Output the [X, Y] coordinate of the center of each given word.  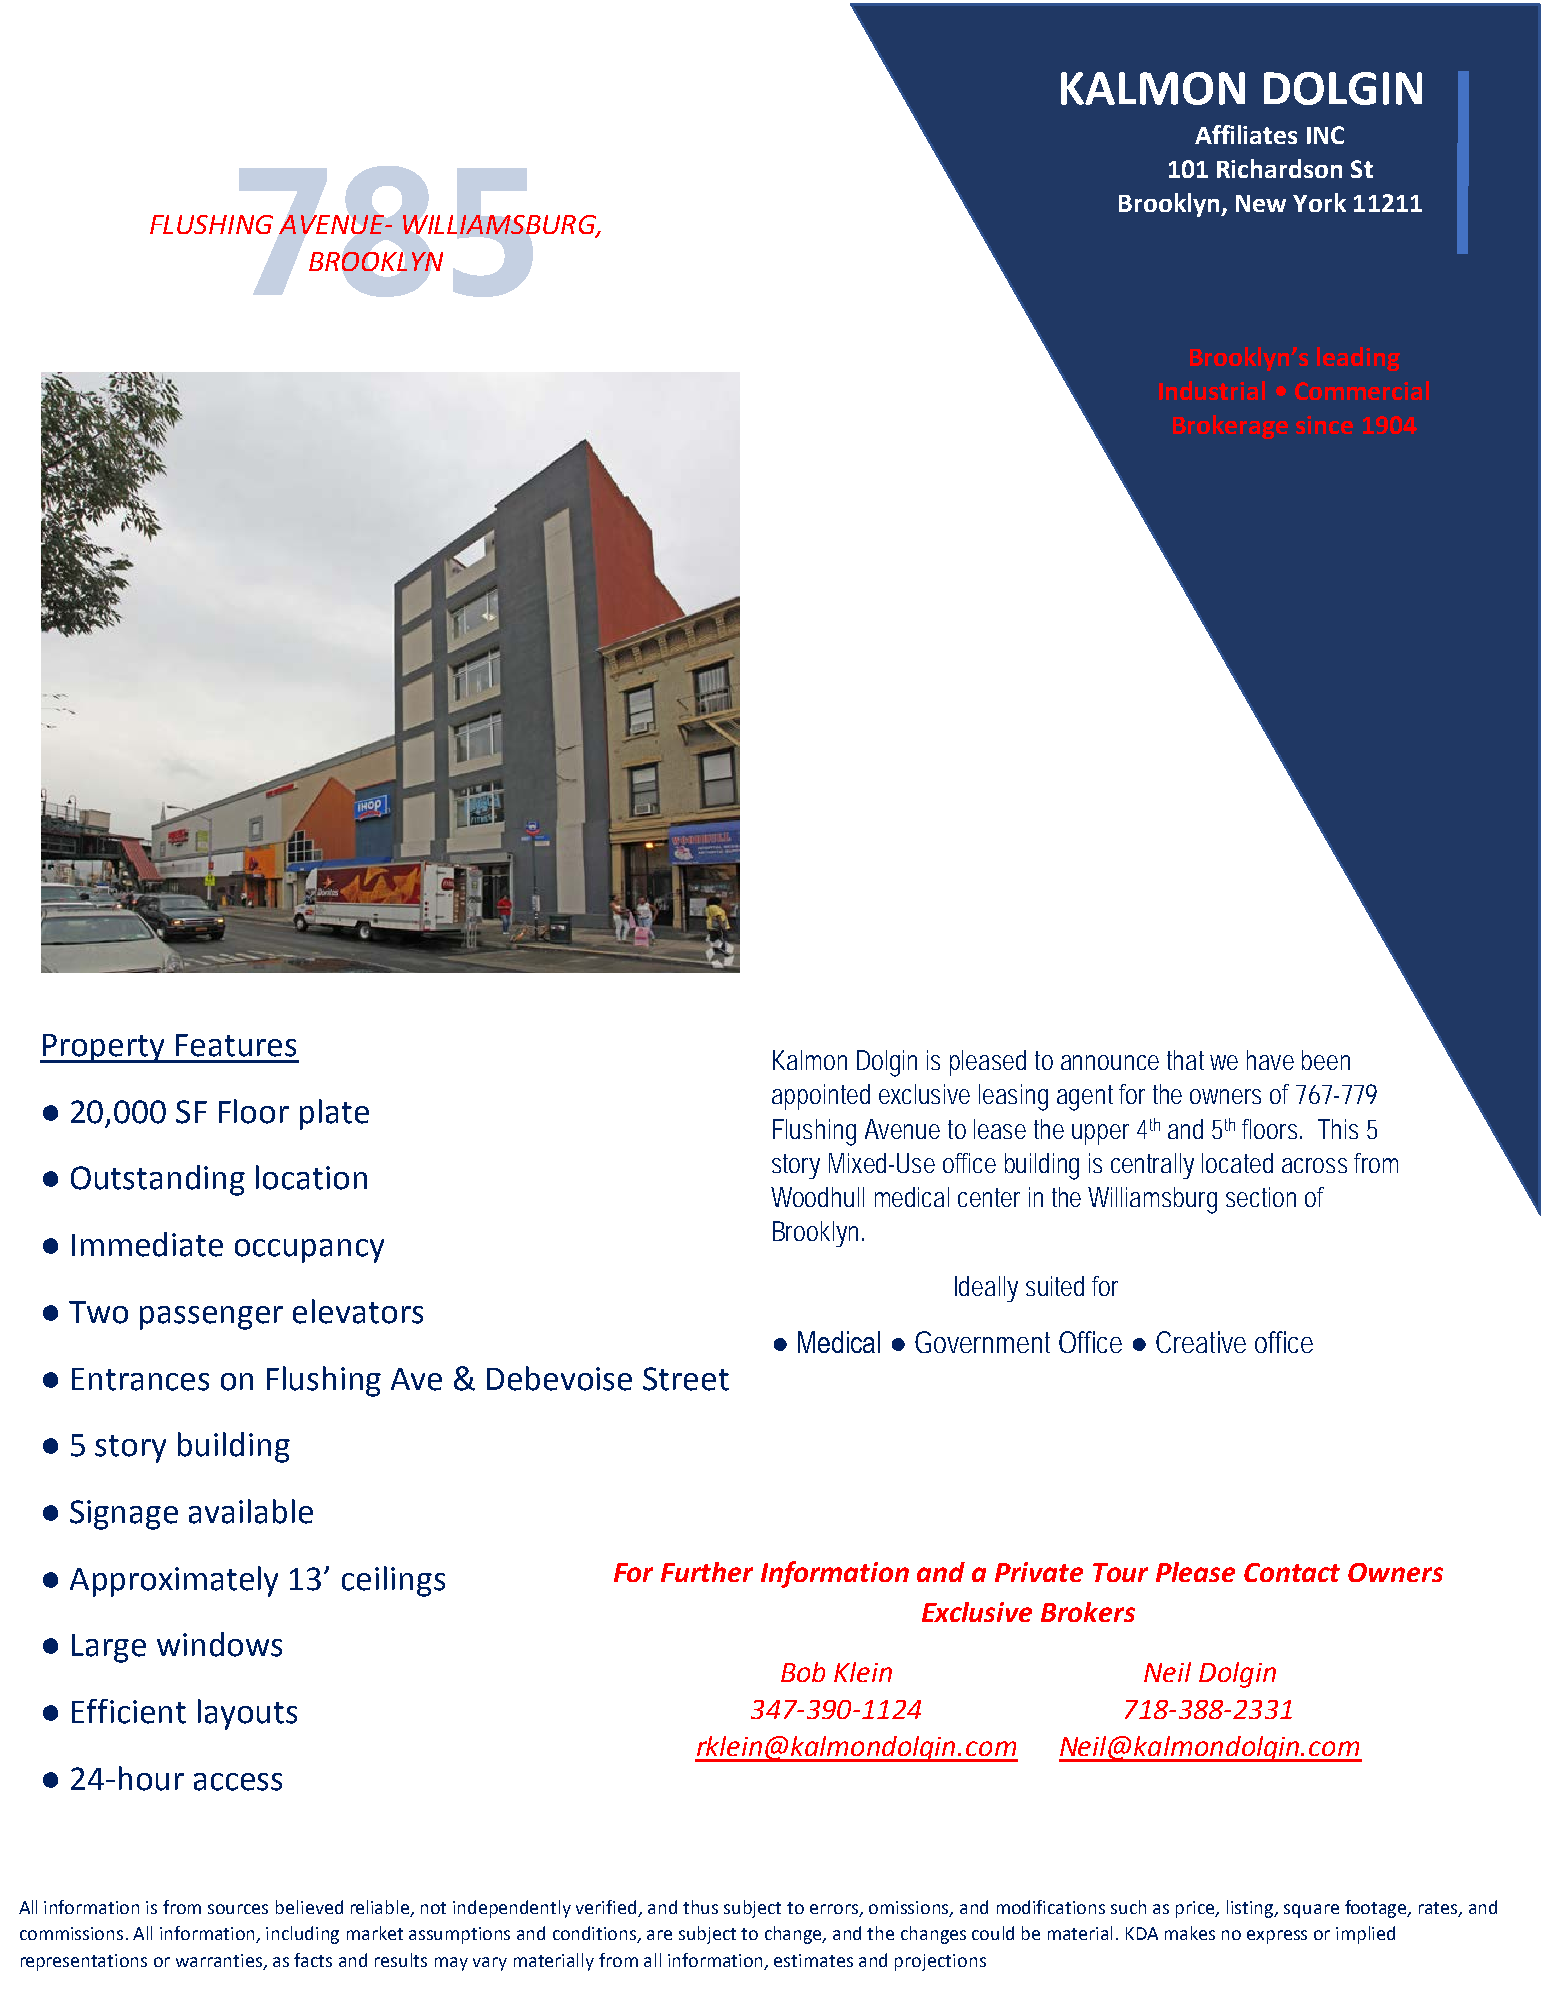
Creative [1201, 1342]
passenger [211, 1318]
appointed [821, 1097]
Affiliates [1246, 134]
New [1261, 203]
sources [238, 1909]
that [1185, 1060]
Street [686, 1379]
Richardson [1279, 168]
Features [236, 1045]
